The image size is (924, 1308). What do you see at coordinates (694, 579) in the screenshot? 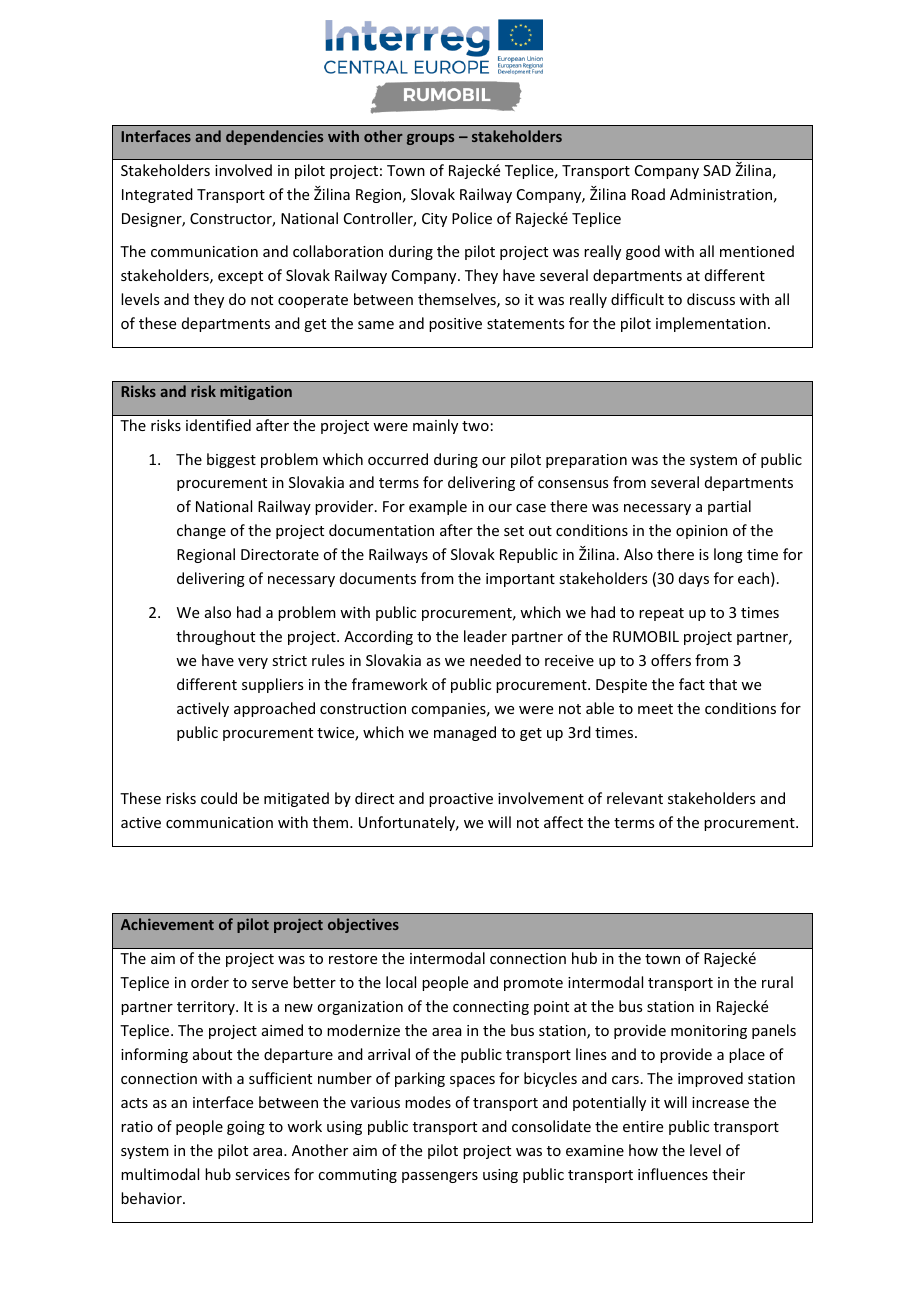
I see `days` at bounding box center [694, 579].
